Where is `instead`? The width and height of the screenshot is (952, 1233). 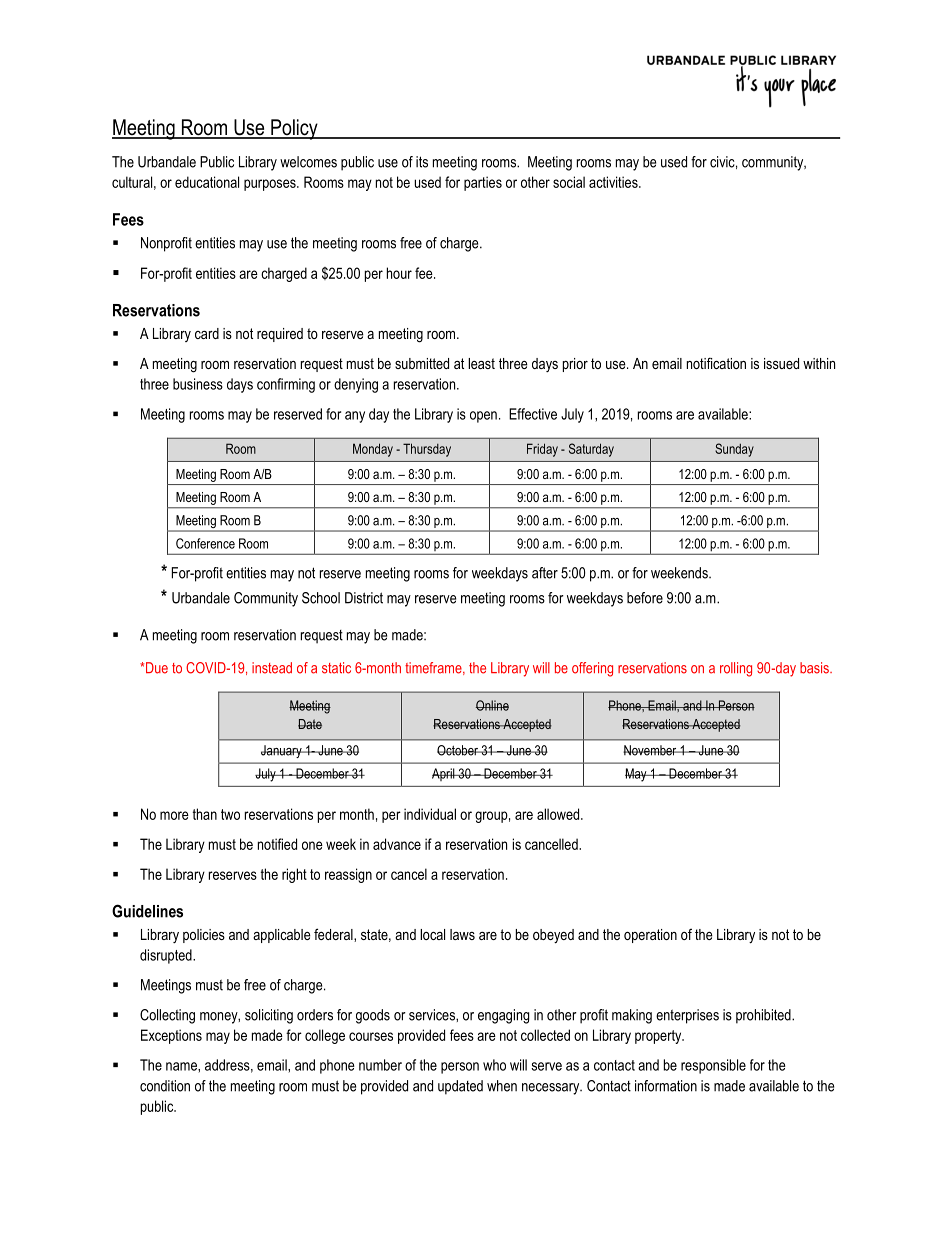
instead is located at coordinates (272, 668).
